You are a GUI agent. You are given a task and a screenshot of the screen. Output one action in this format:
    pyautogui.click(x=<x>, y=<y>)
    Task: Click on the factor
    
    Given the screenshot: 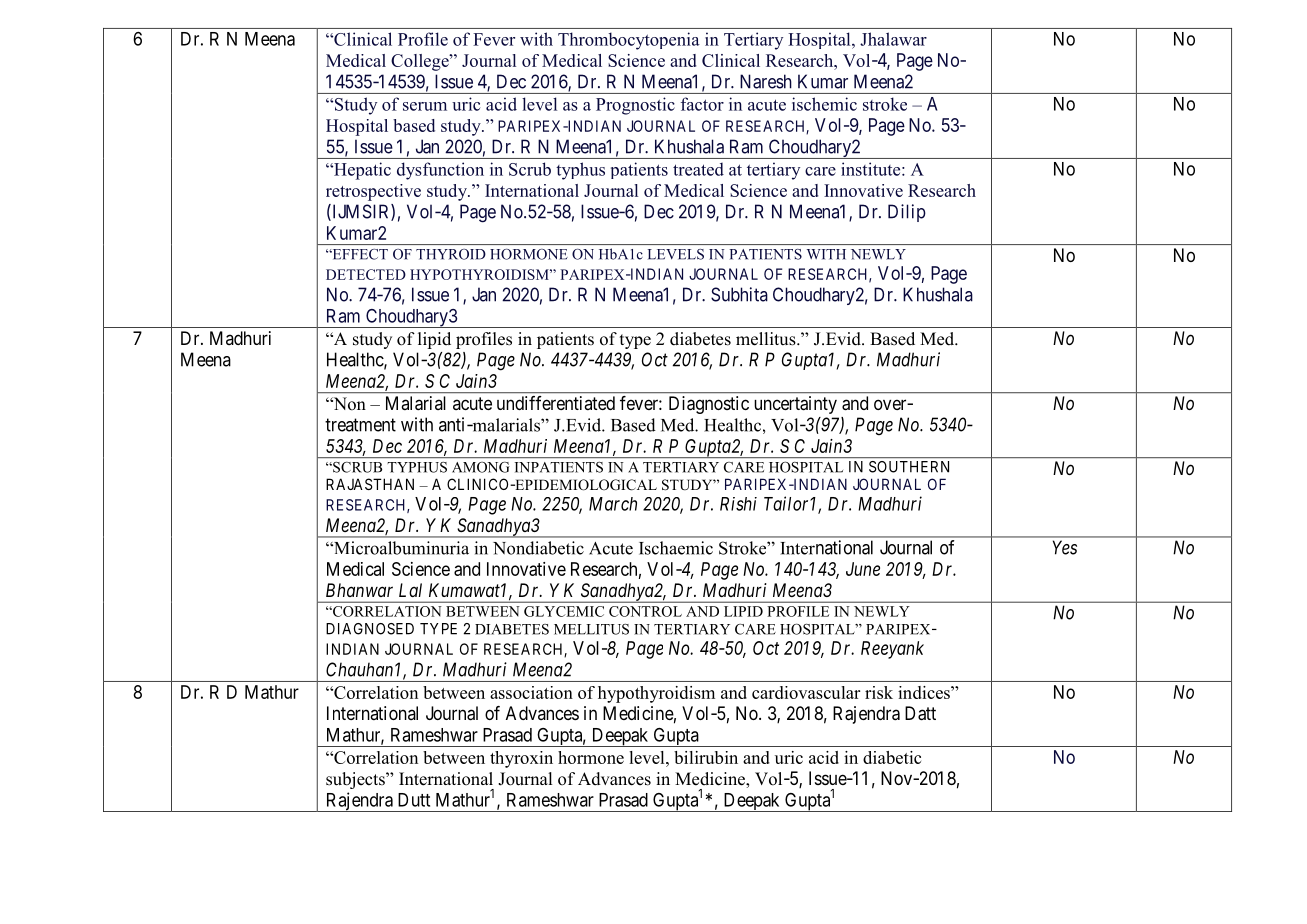 What is the action you would take?
    pyautogui.click(x=702, y=104)
